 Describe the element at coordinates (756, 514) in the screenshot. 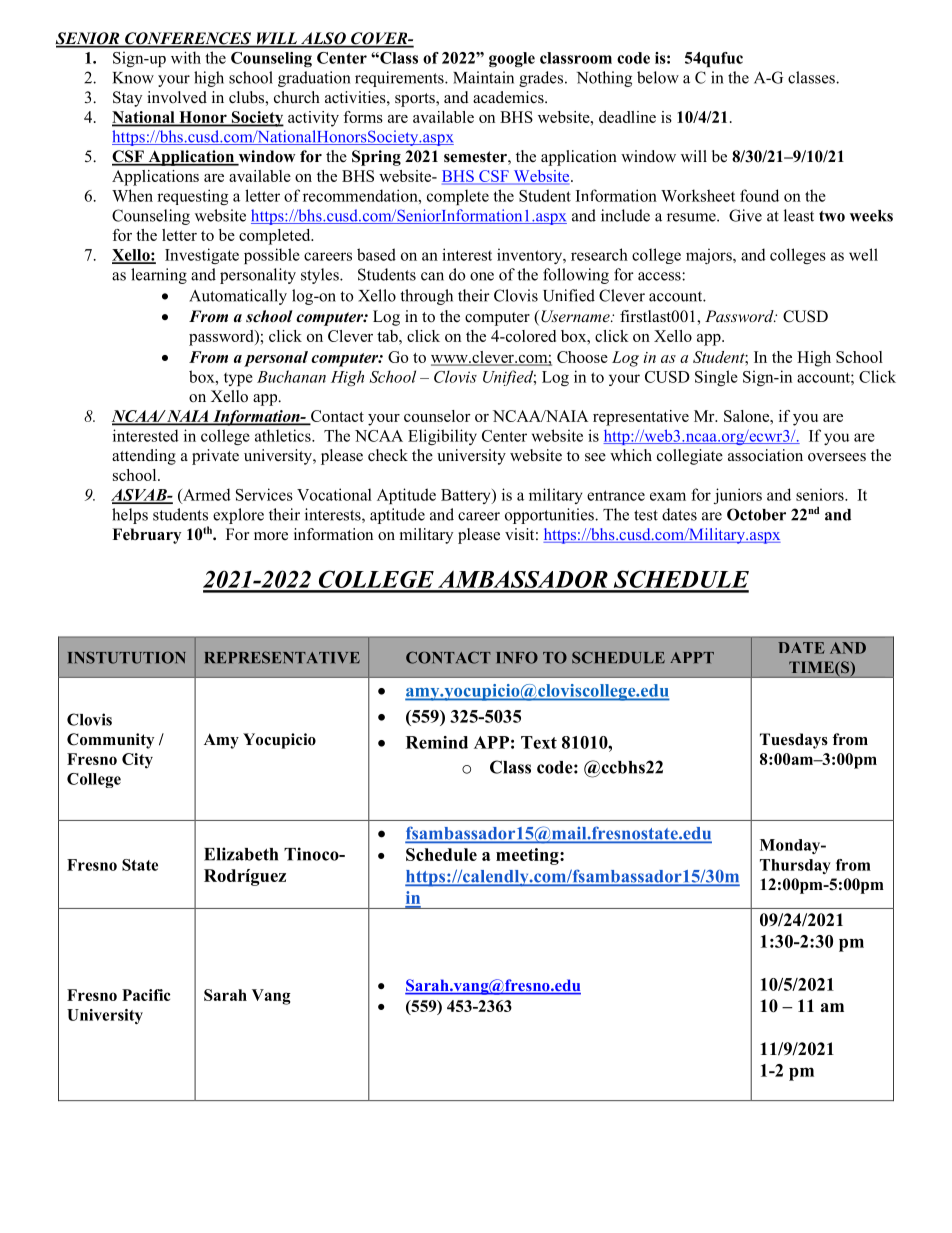

I see `October` at that location.
